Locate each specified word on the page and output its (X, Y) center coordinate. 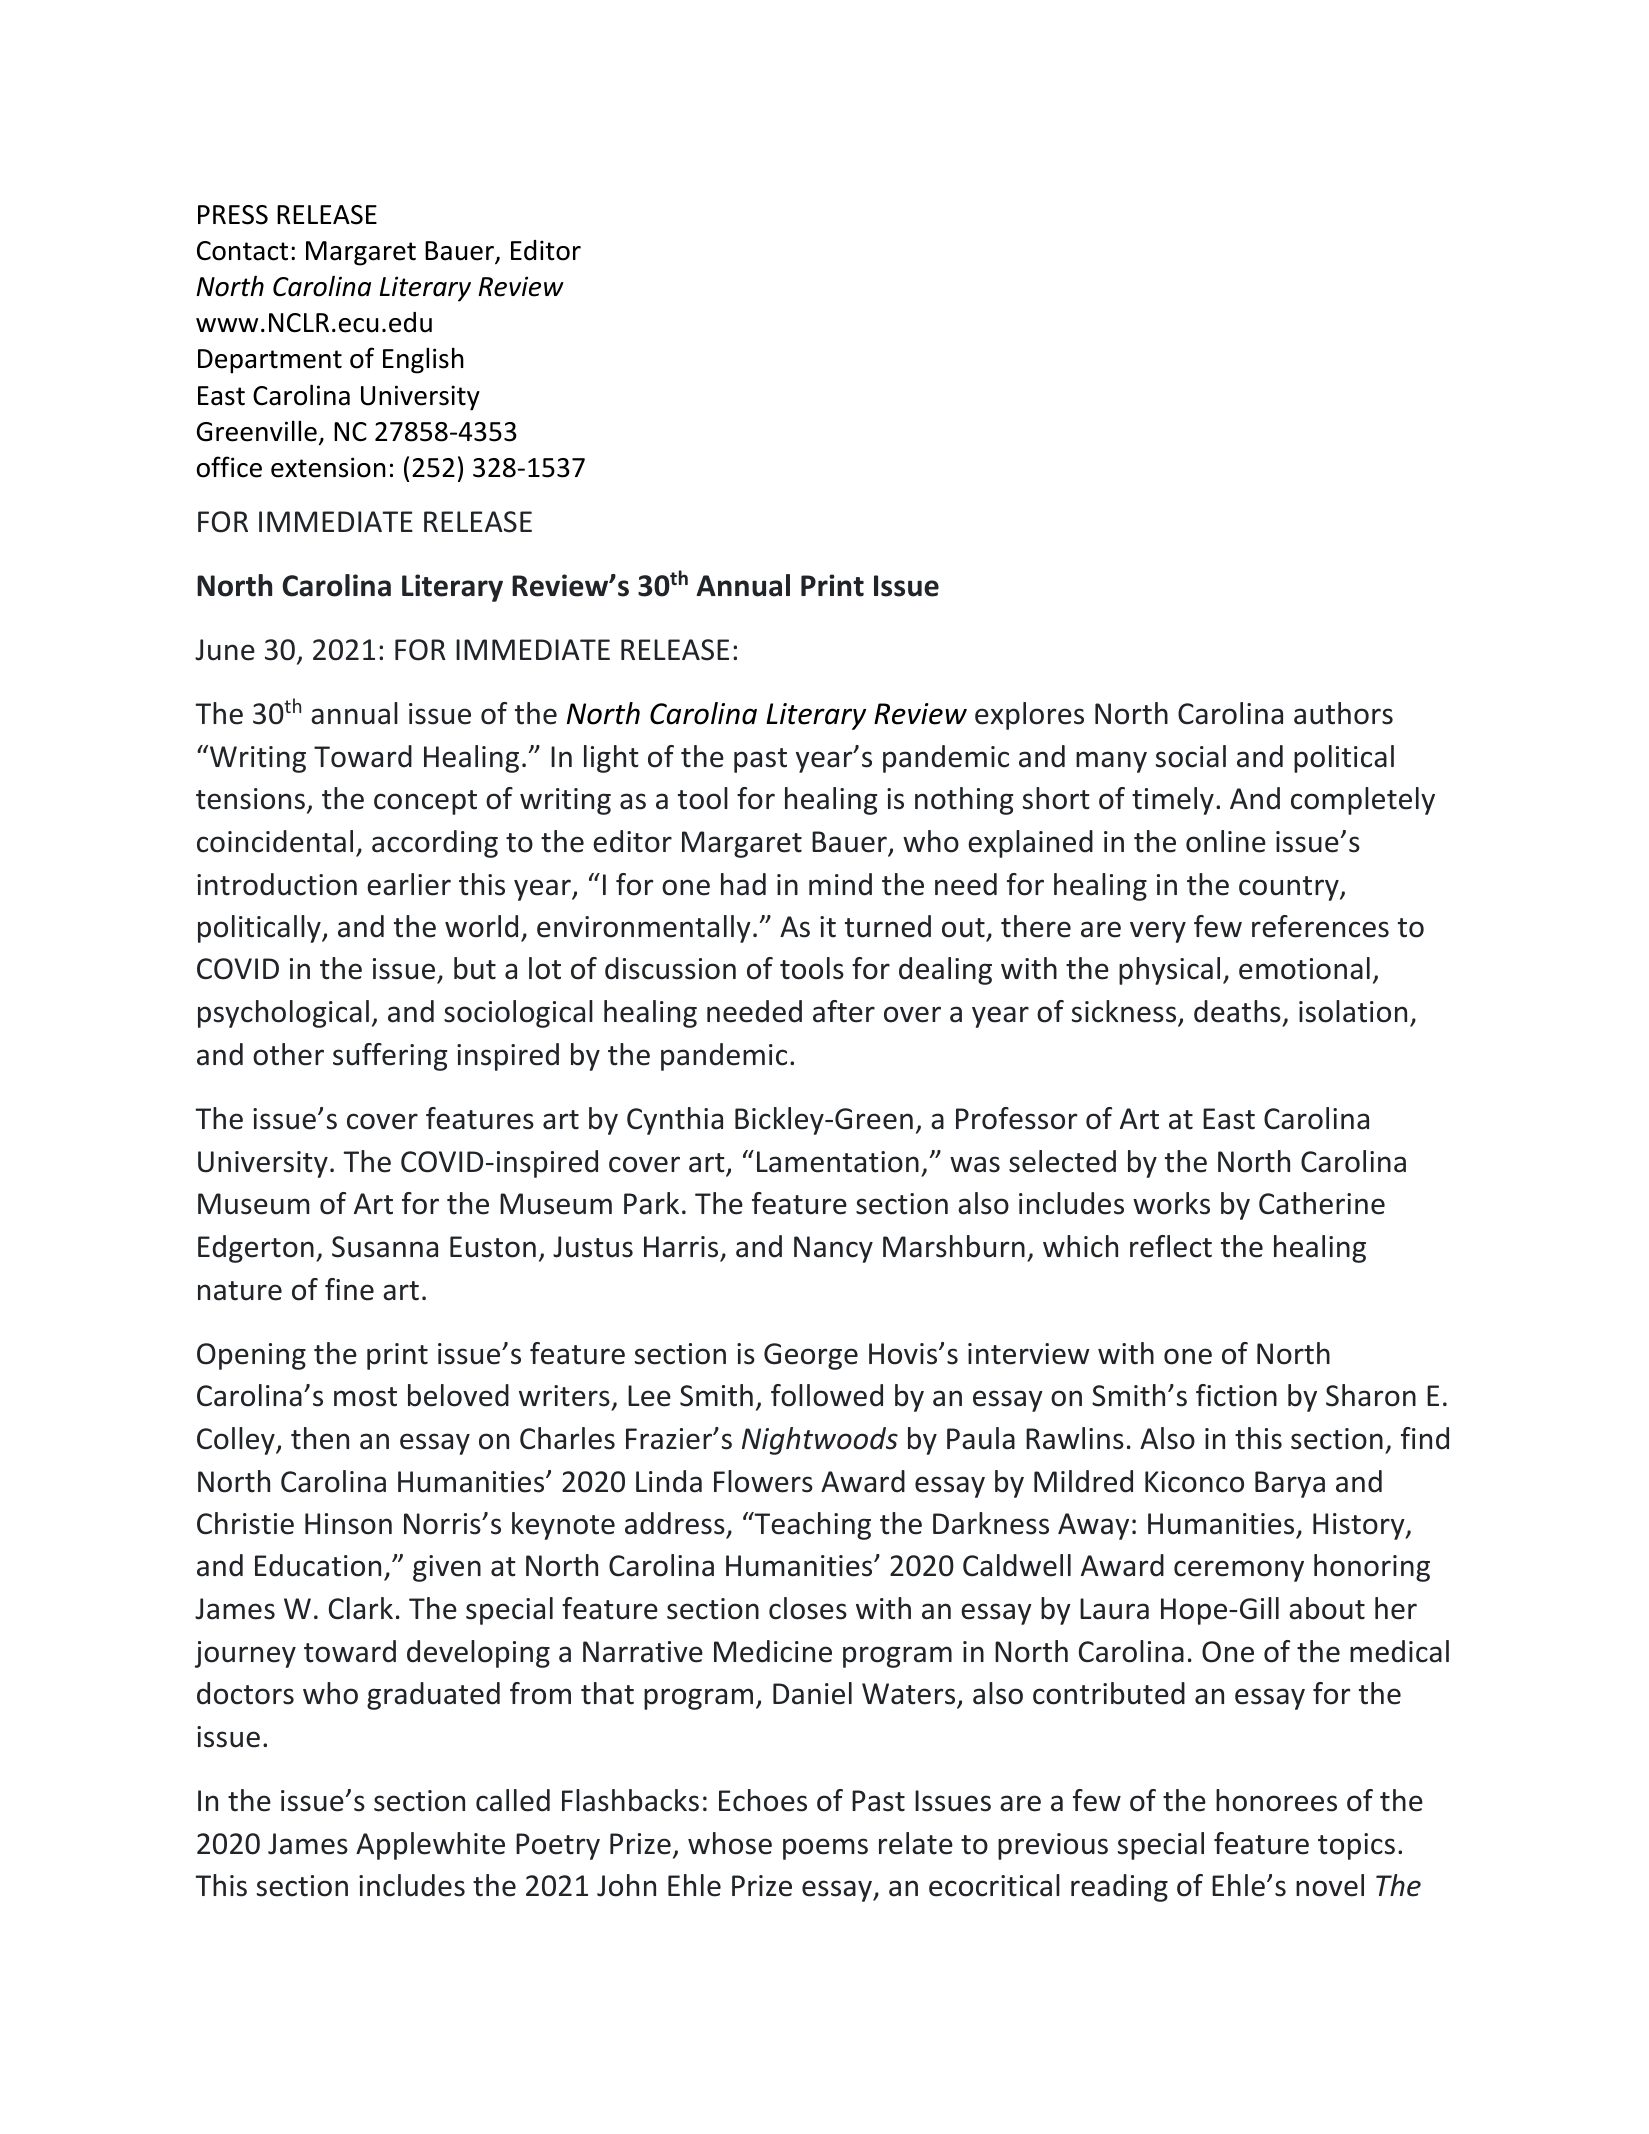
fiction (1236, 1395)
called (513, 1800)
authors (1343, 713)
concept (425, 802)
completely (1363, 801)
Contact (242, 251)
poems (825, 1849)
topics (1356, 1846)
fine (349, 1289)
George (811, 1356)
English (423, 360)
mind (840, 884)
